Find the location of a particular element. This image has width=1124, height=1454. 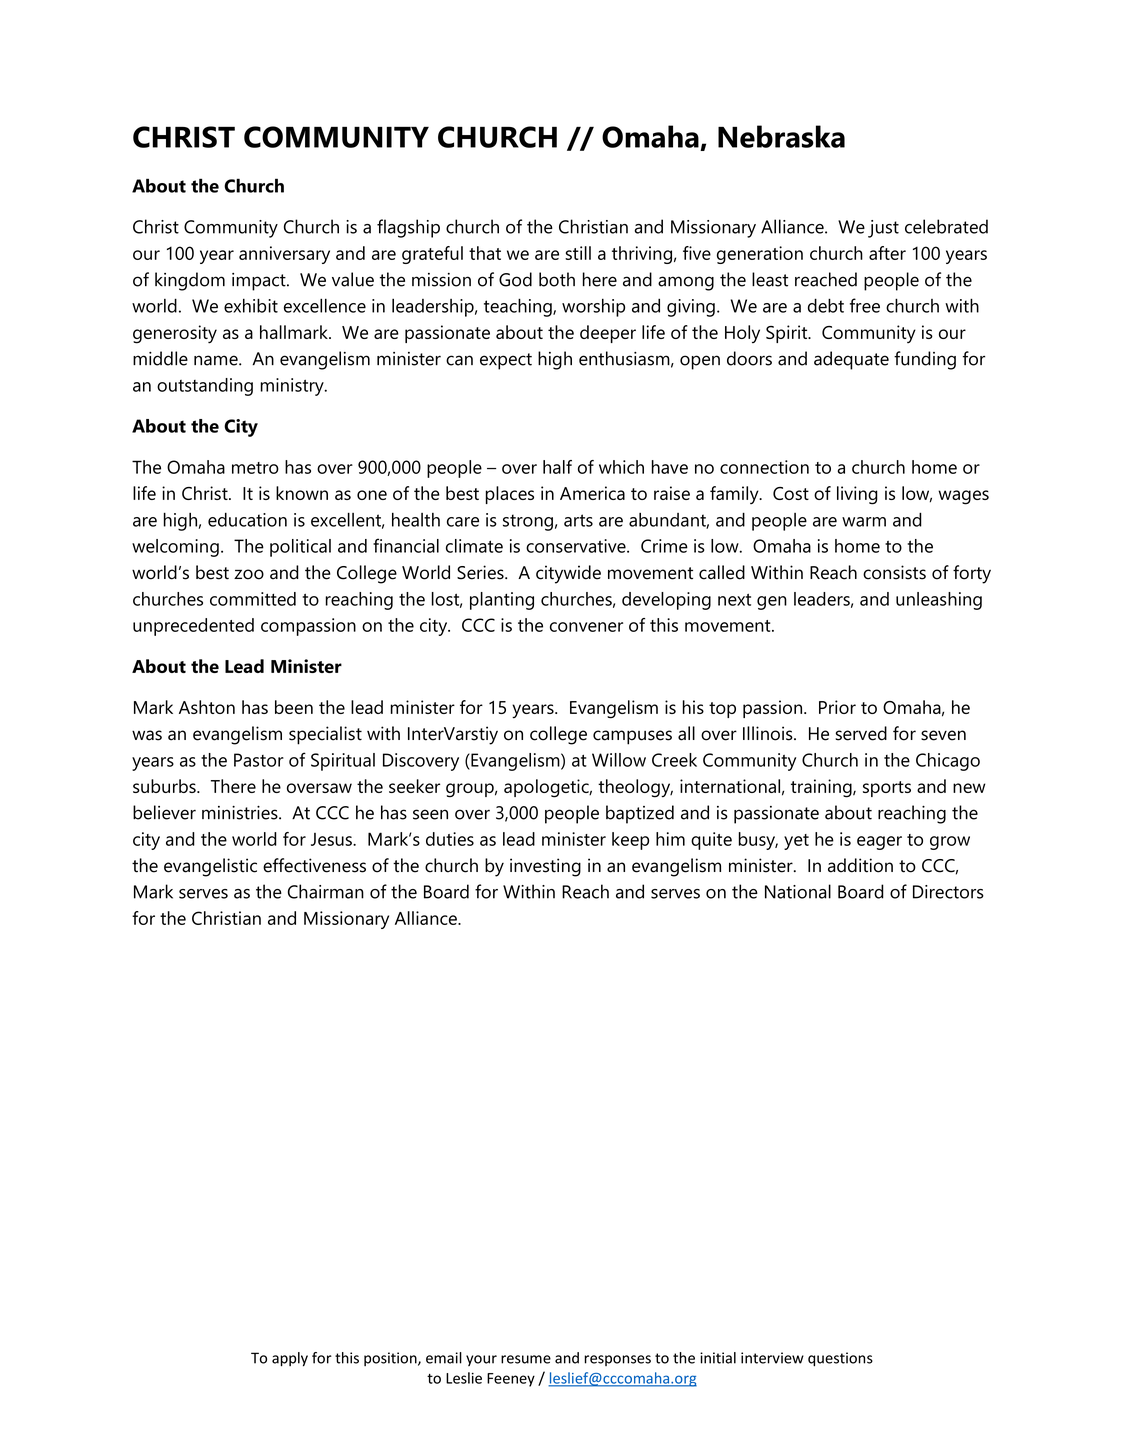

apply is located at coordinates (290, 1359).
